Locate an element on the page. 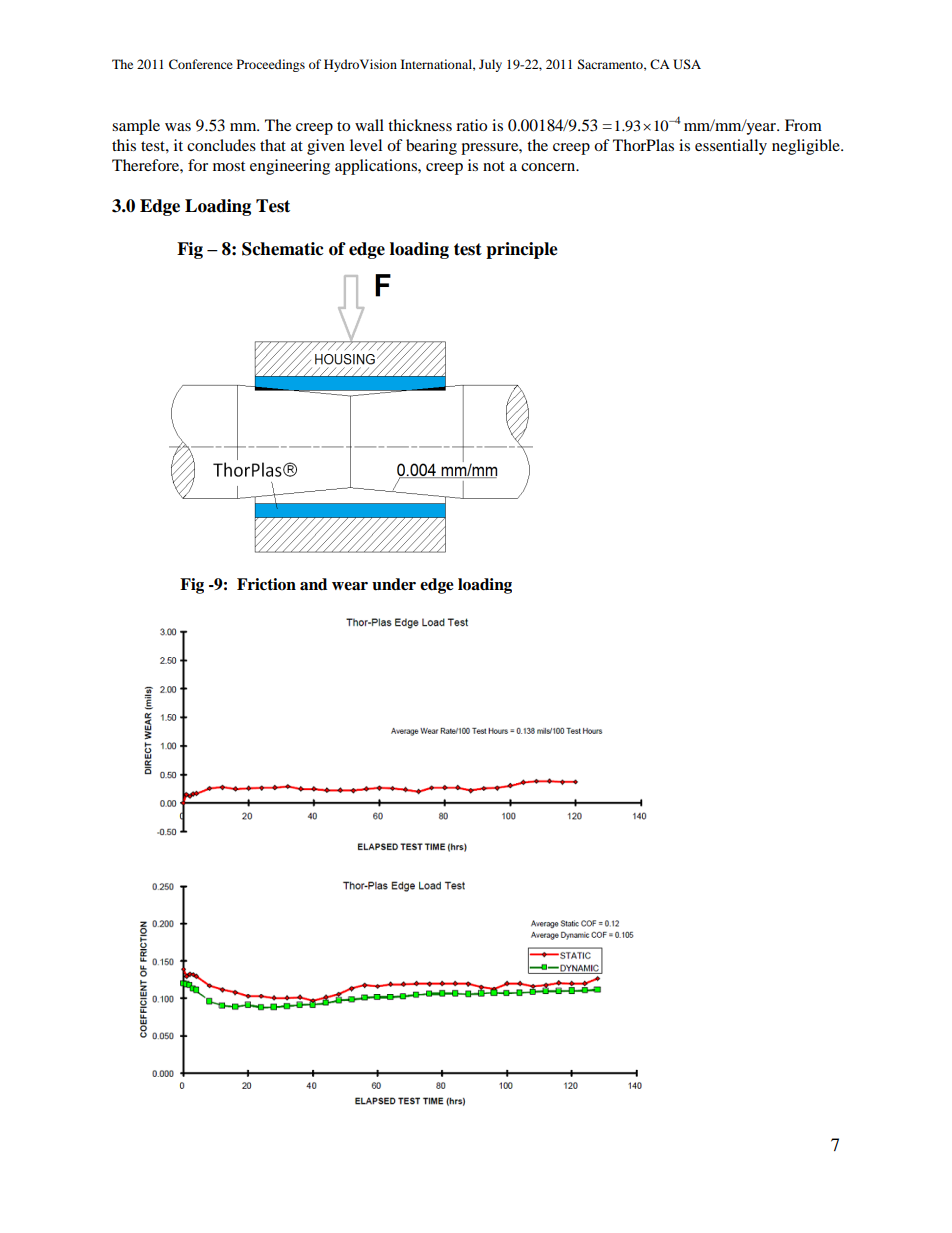 The height and width of the image is (1233, 952). principle is located at coordinates (522, 250).
